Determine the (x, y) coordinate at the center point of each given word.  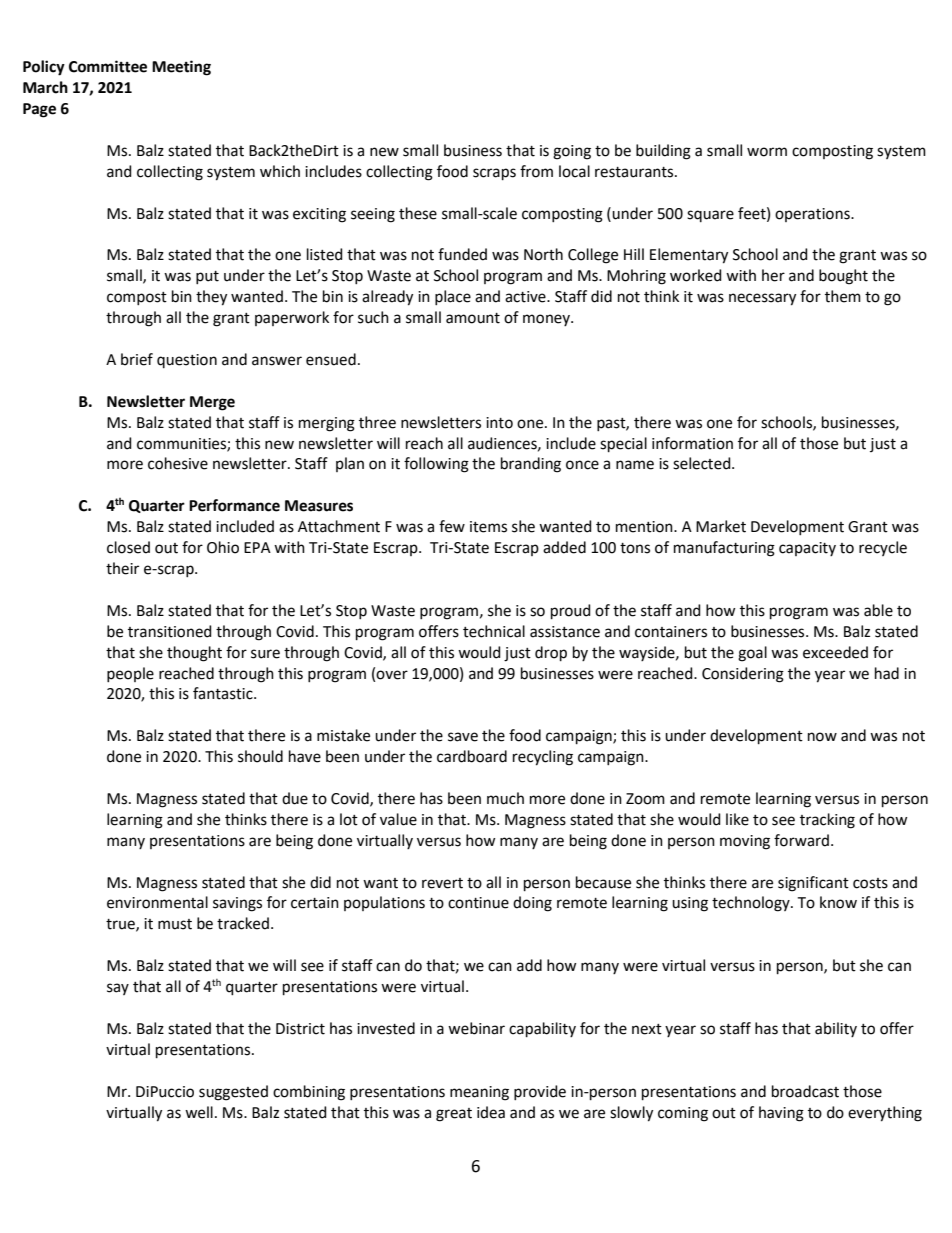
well (199, 1112)
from (536, 171)
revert (442, 883)
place (453, 297)
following (436, 465)
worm (767, 152)
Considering (743, 675)
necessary (762, 299)
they (211, 298)
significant (813, 884)
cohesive (178, 463)
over (392, 675)
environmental (157, 902)
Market (721, 526)
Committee (108, 66)
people (130, 674)
